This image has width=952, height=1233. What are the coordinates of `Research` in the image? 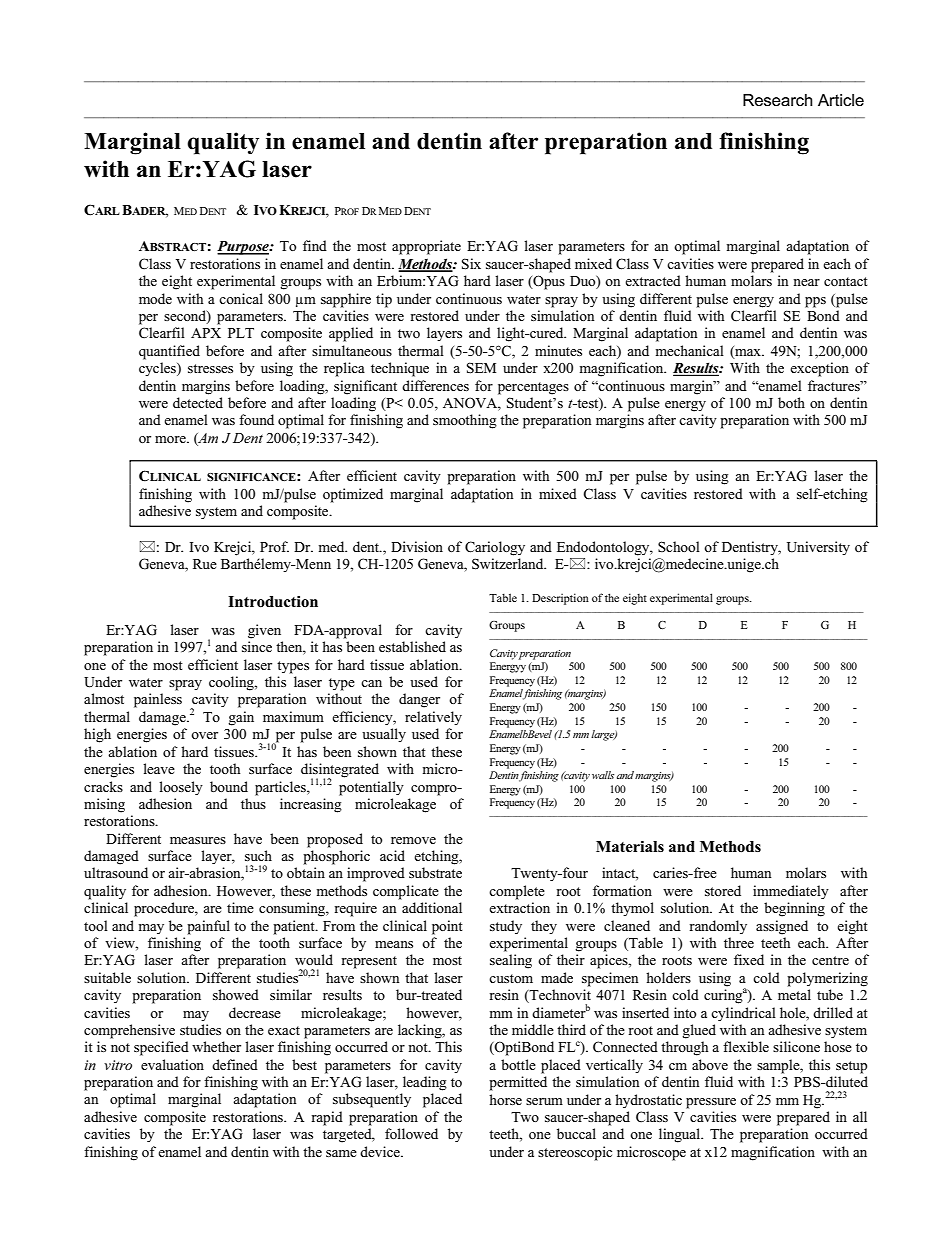 It's located at (778, 100).
